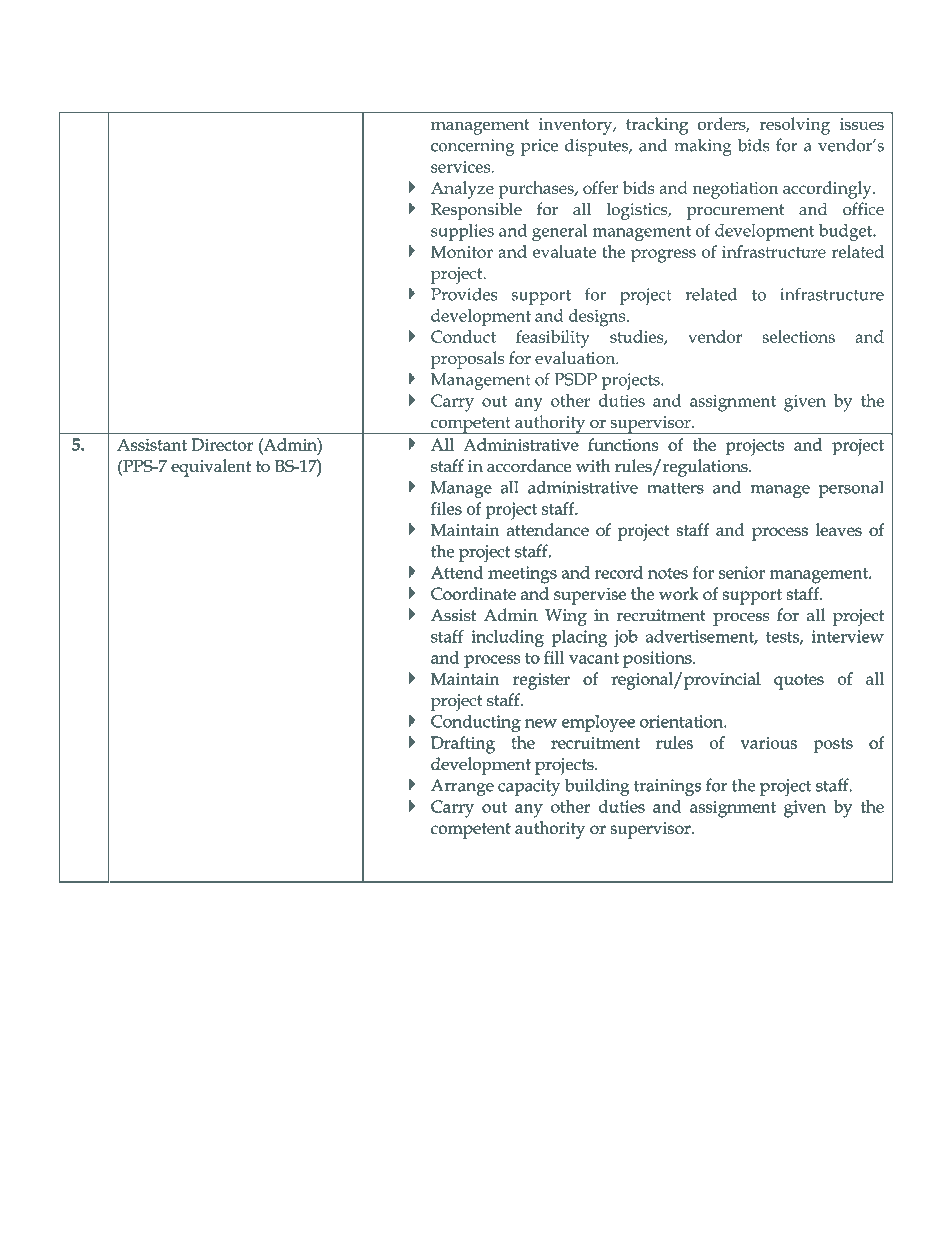  Describe the element at coordinates (539, 147) in the page. I see `price` at that location.
